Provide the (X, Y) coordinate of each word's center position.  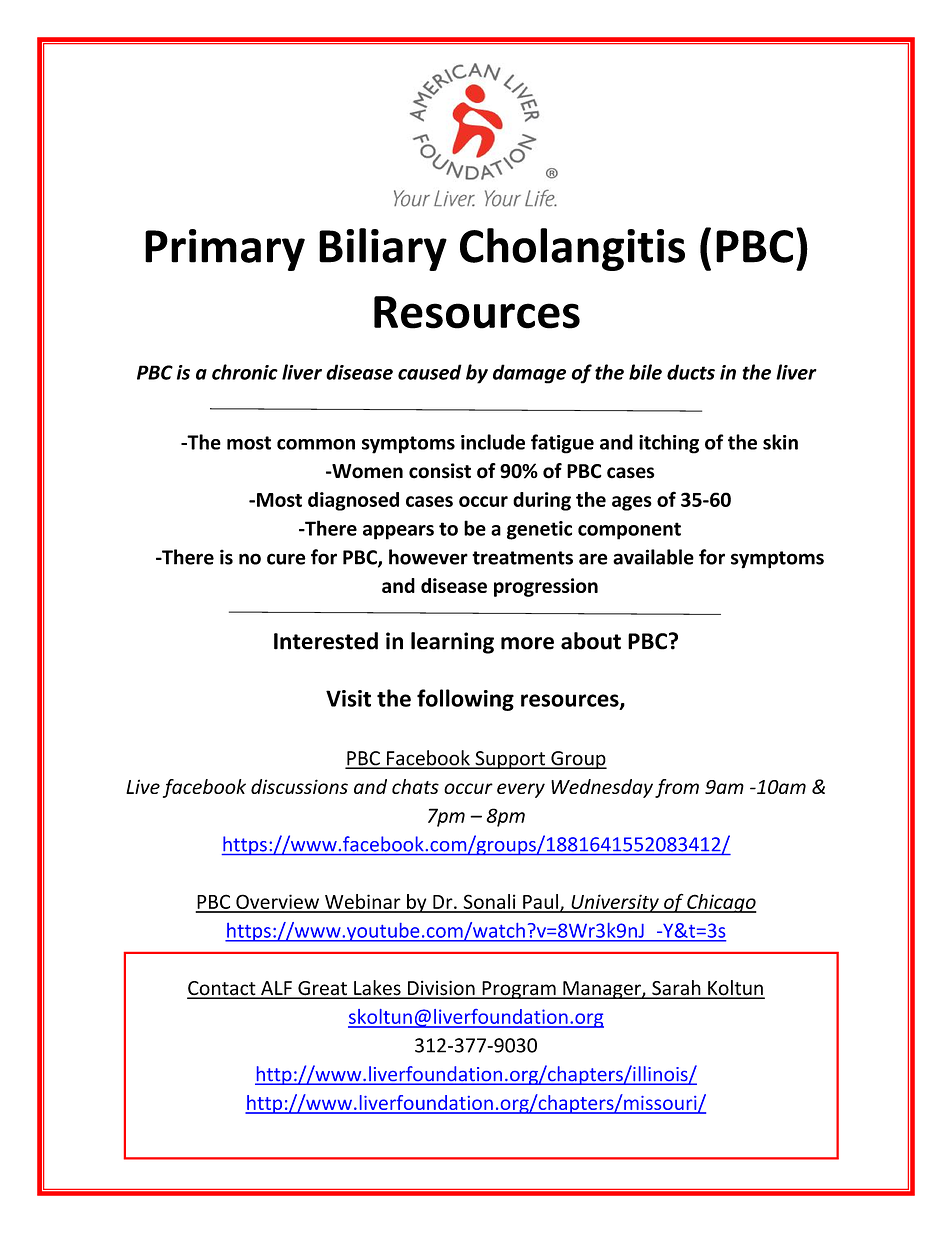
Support (510, 760)
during (542, 501)
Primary (225, 250)
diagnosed (353, 501)
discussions (299, 786)
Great (322, 989)
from (677, 788)
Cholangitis (572, 249)
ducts (691, 372)
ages (632, 503)
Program (519, 990)
